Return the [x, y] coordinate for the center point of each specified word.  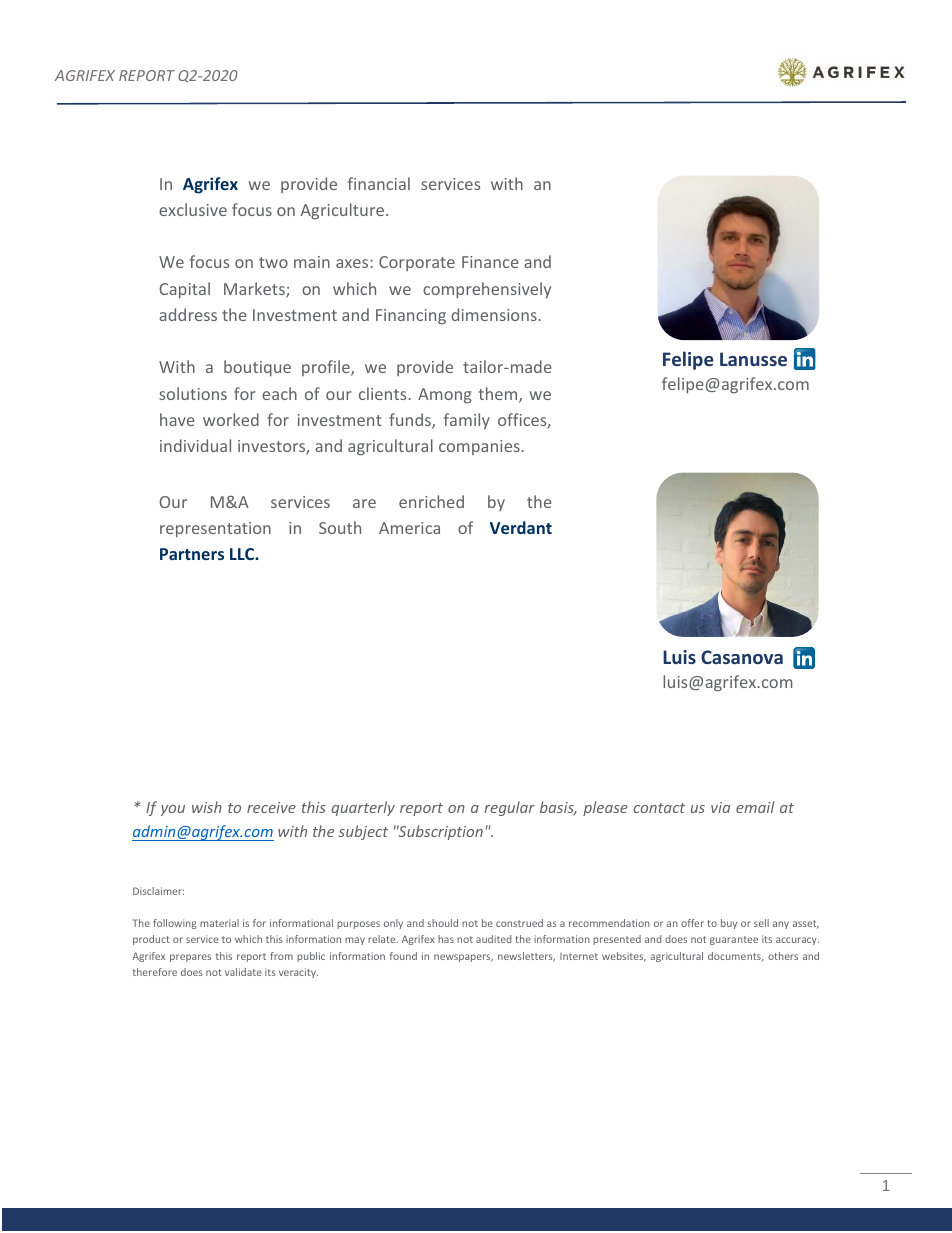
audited [494, 939]
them [499, 395]
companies [479, 447]
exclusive [193, 209]
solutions [193, 393]
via [720, 807]
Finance [490, 262]
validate [243, 972]
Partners [192, 554]
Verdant [521, 527]
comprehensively [487, 290]
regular [509, 808]
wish [207, 807]
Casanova [742, 657]
